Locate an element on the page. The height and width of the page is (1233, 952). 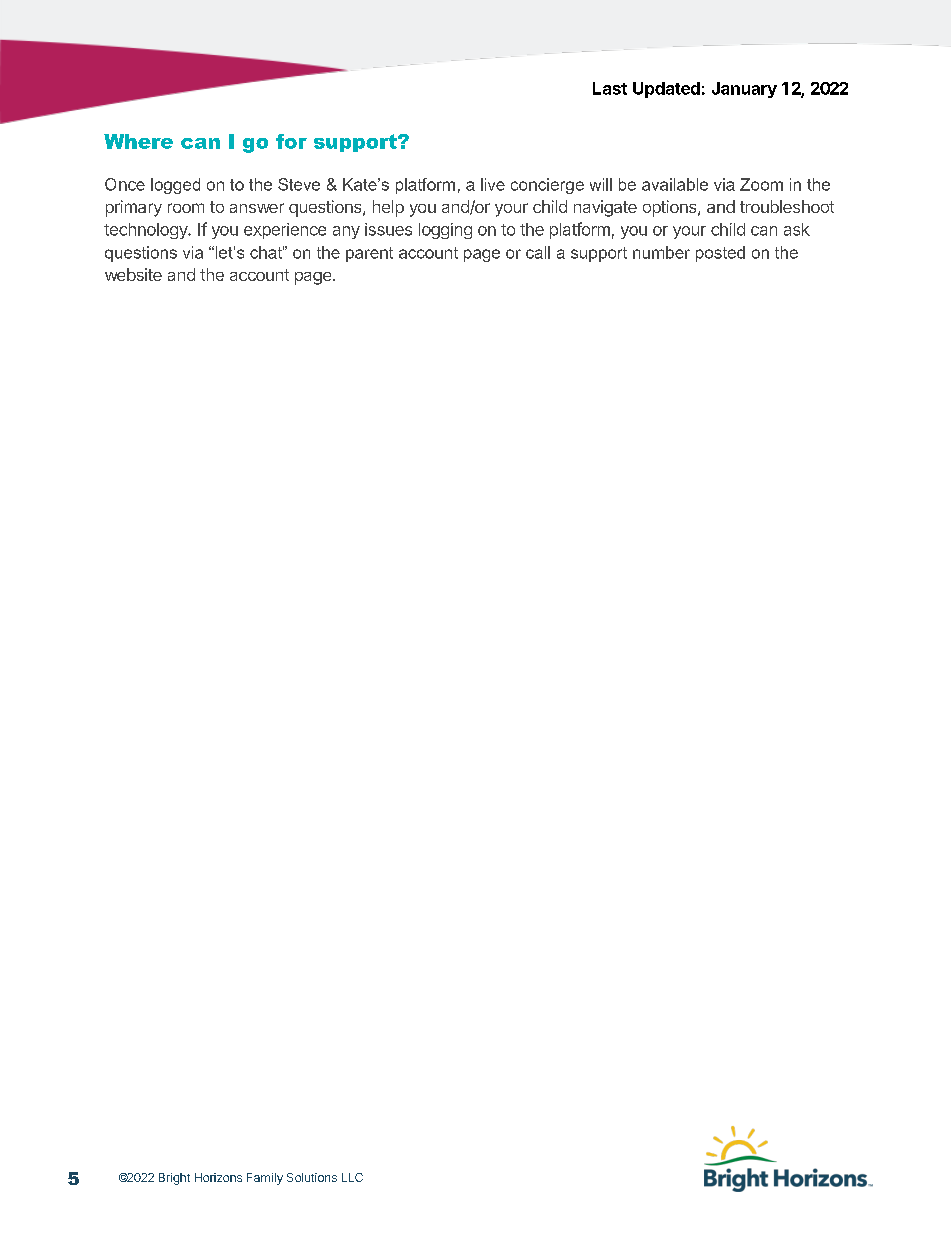
LLC is located at coordinates (352, 1177).
